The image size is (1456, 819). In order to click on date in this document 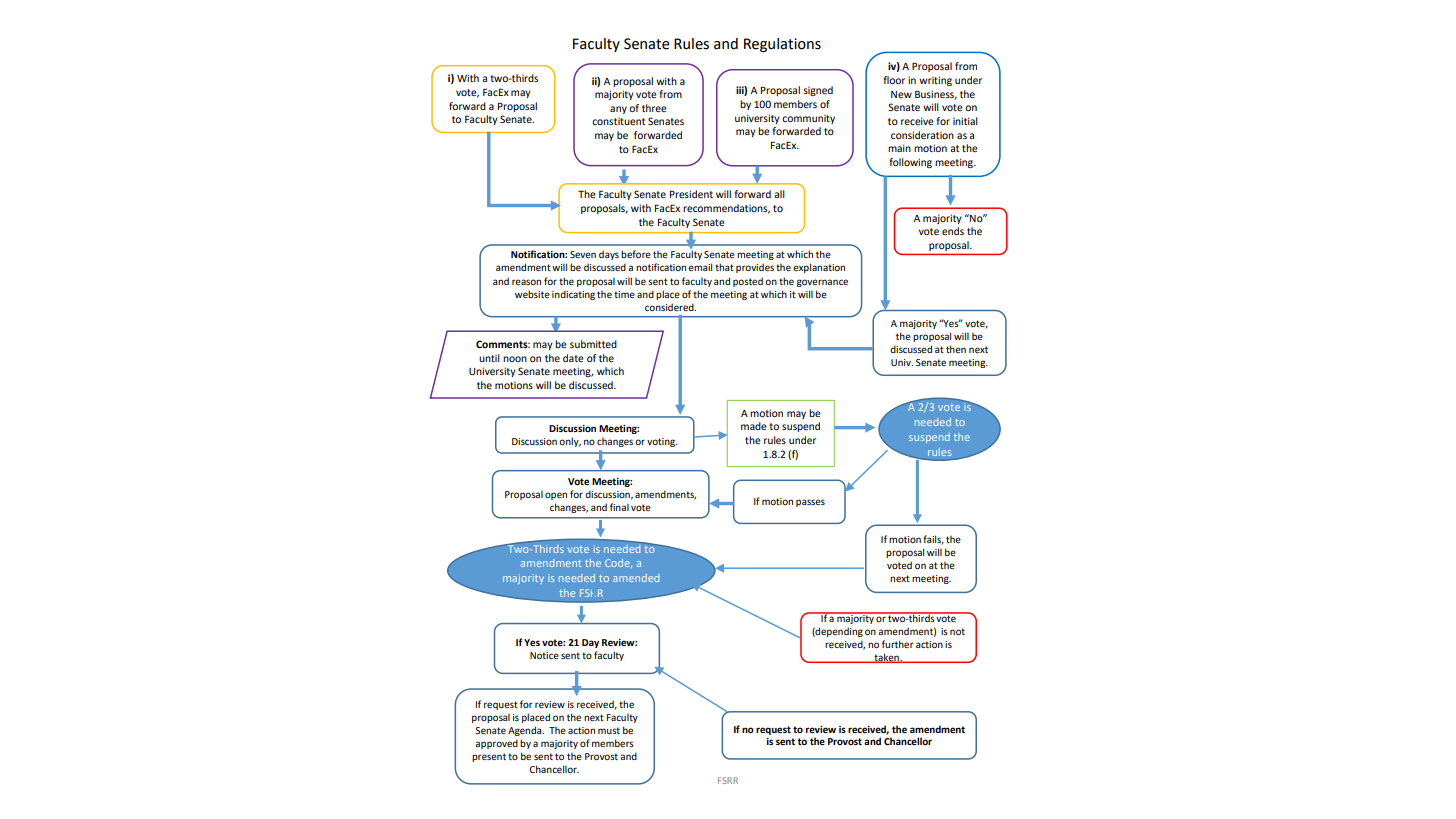, I will do `click(573, 358)`.
